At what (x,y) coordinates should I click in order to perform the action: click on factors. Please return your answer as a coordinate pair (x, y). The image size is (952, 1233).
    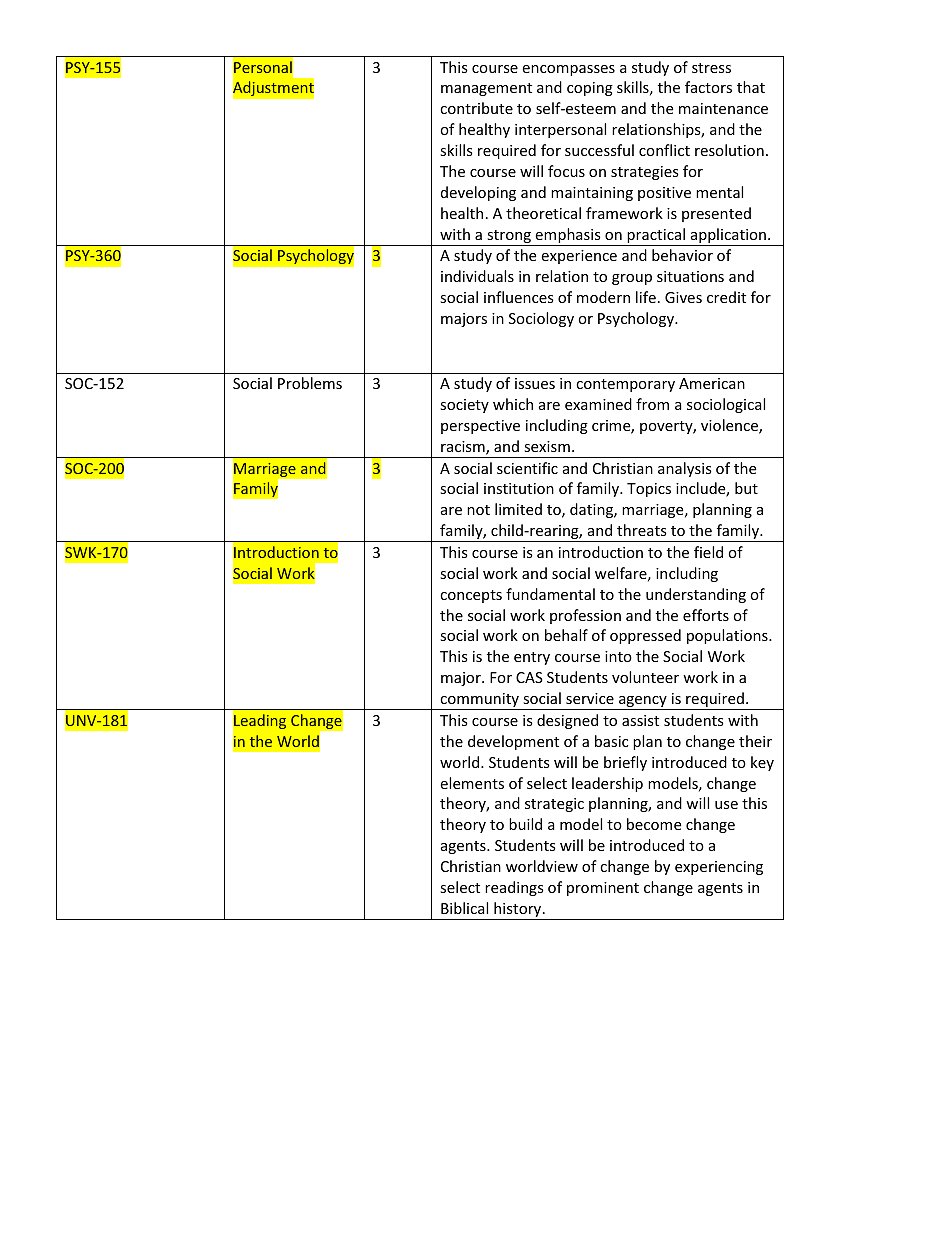
    Looking at the image, I should click on (708, 87).
